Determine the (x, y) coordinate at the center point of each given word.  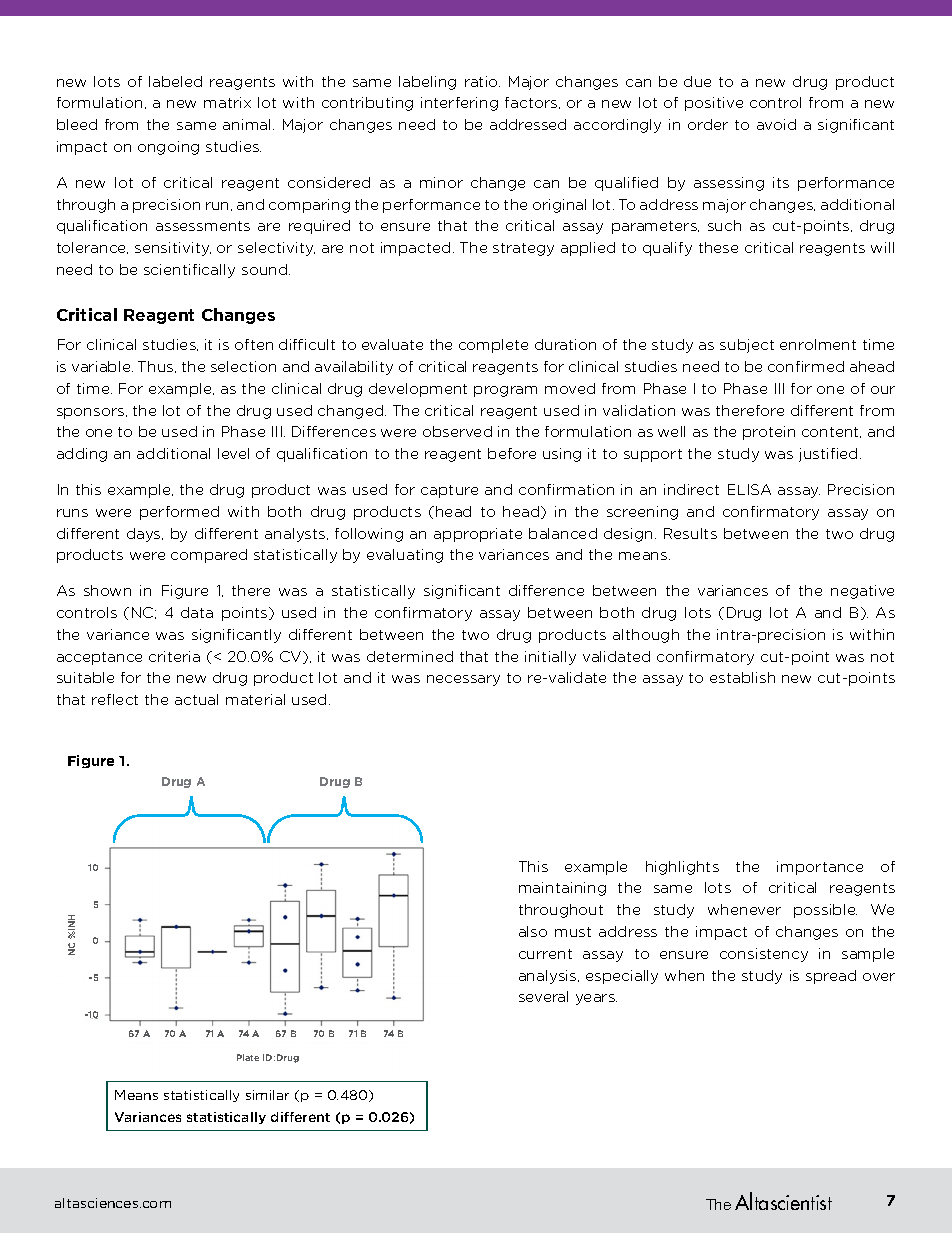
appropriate (478, 535)
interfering (459, 104)
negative (862, 592)
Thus (157, 367)
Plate (248, 1057)
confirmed (806, 366)
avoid (776, 124)
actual (196, 699)
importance (820, 868)
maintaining (562, 889)
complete (493, 346)
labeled (175, 81)
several (543, 996)
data (197, 612)
